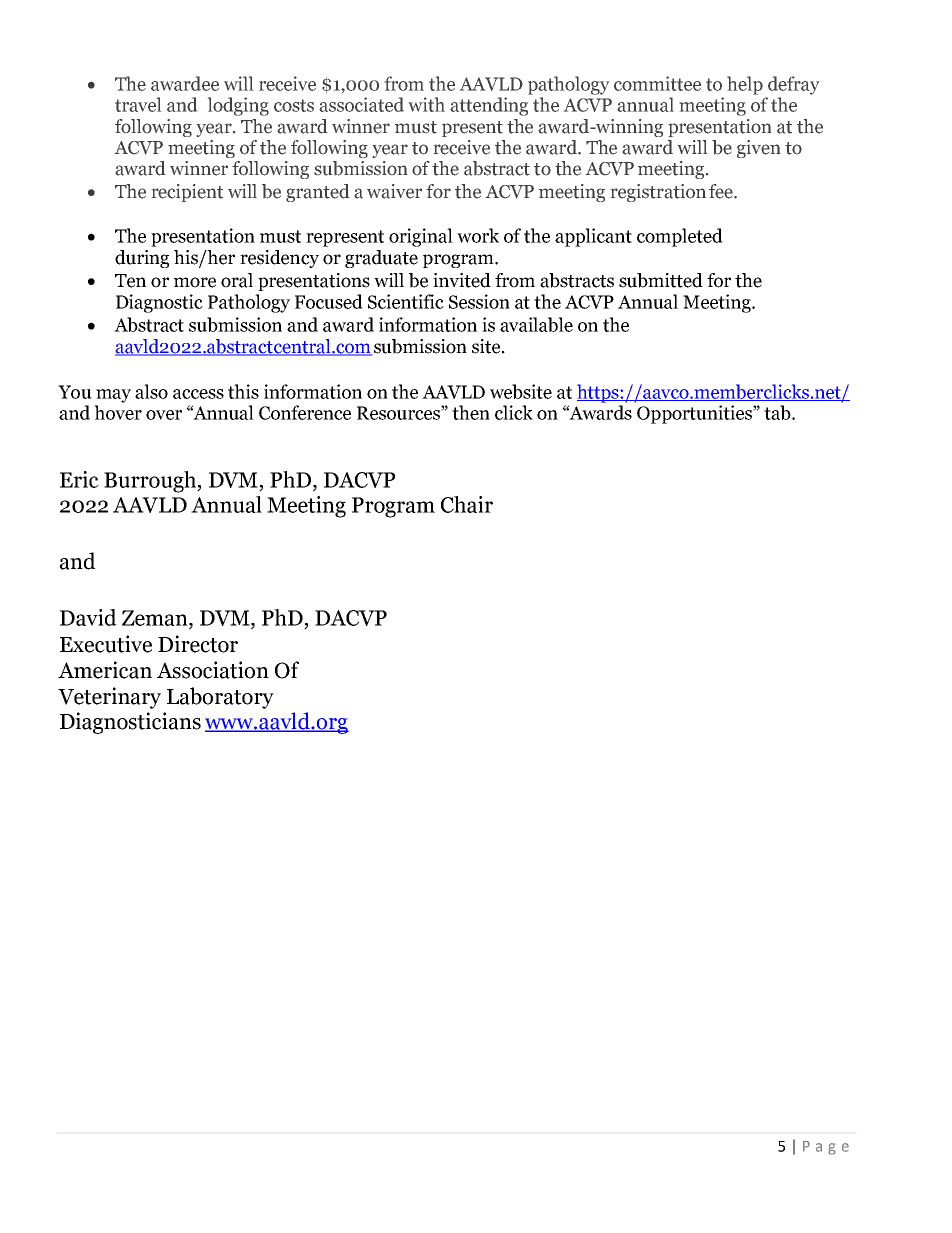 This screenshot has height=1233, width=952. I want to click on Veterinary, so click(109, 698).
